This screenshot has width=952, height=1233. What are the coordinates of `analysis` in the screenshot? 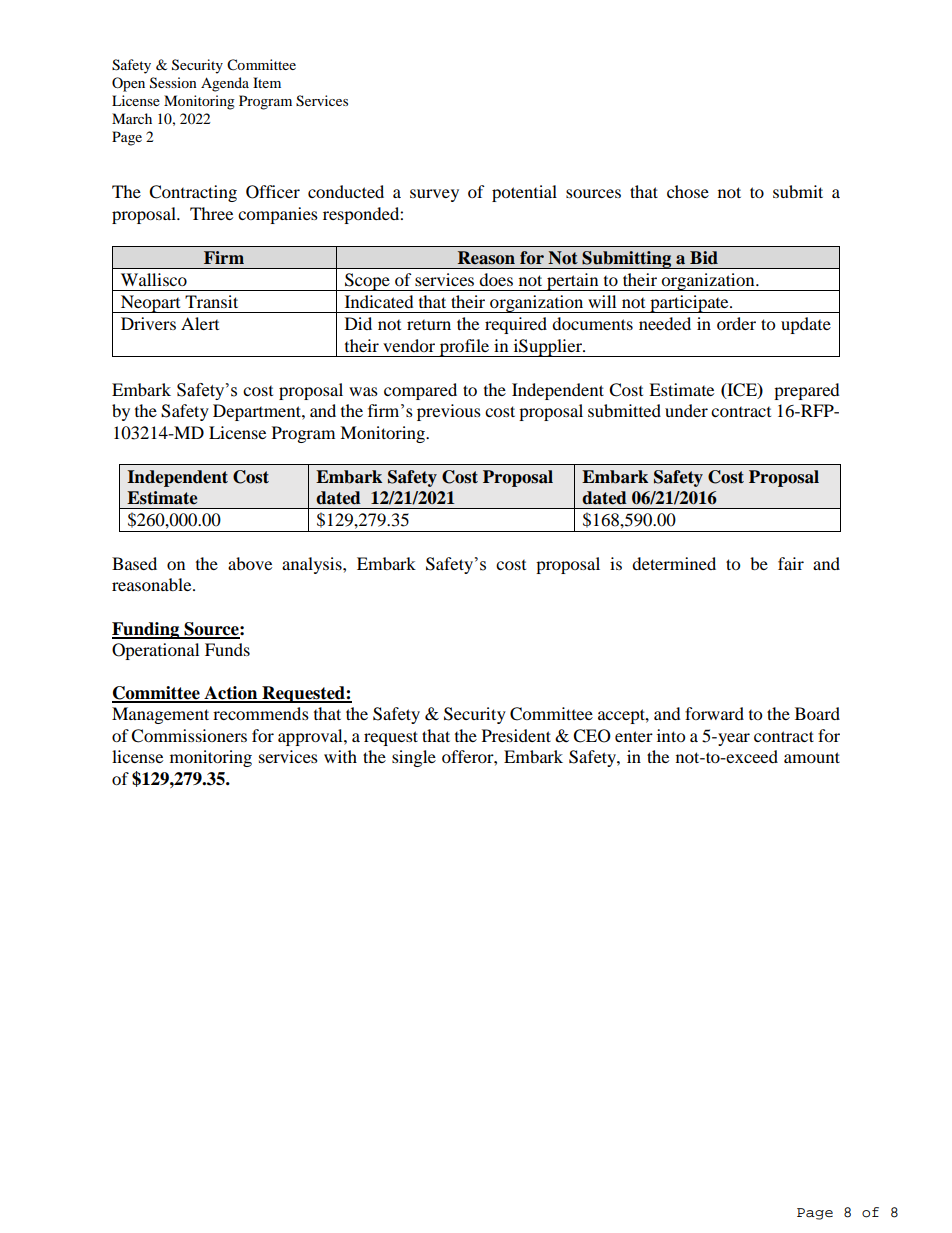 It's located at (313, 565).
